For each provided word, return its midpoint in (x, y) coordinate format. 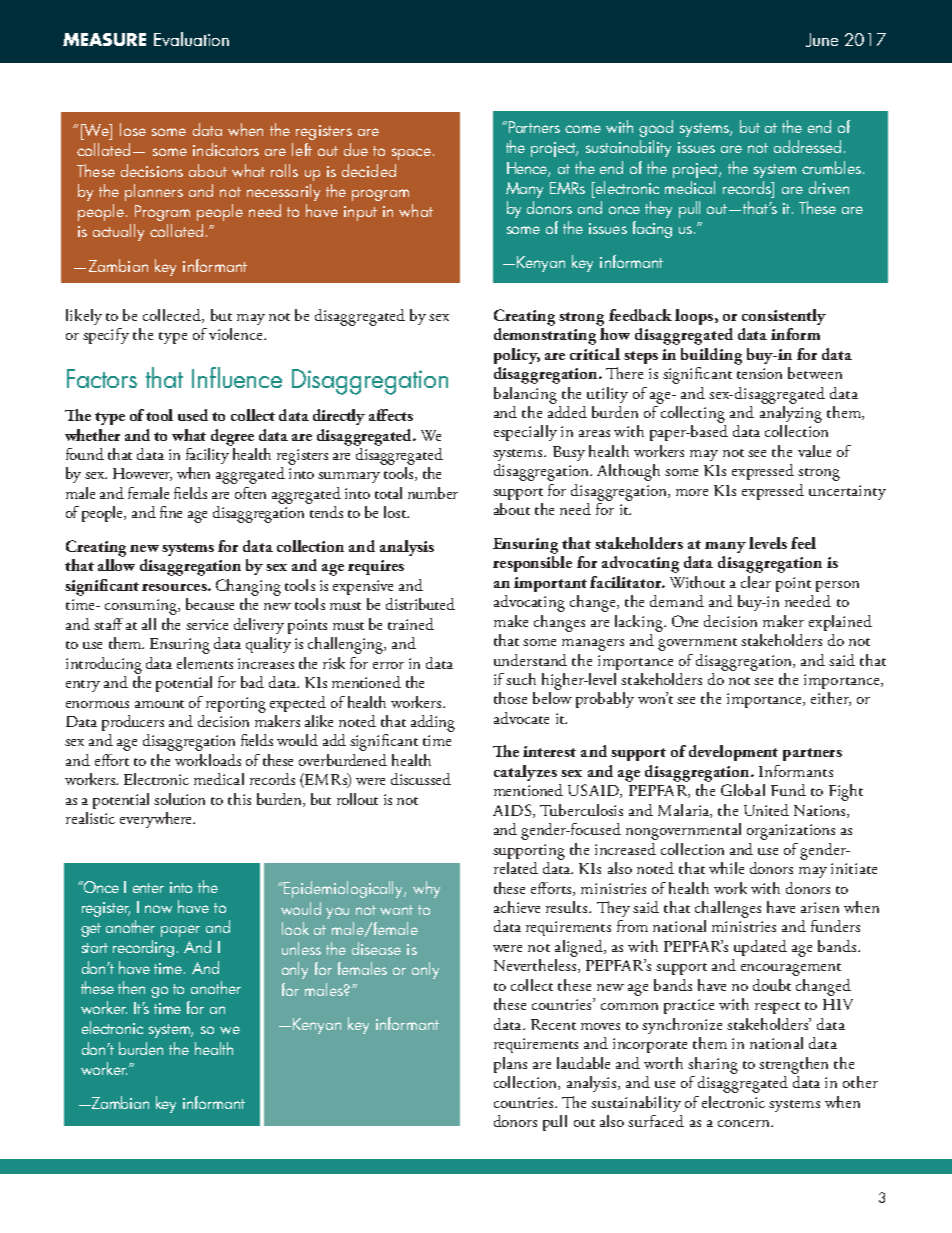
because (210, 604)
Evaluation (191, 39)
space (411, 154)
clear (756, 582)
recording (143, 948)
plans (510, 1065)
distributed (420, 604)
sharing (713, 1065)
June (822, 40)
